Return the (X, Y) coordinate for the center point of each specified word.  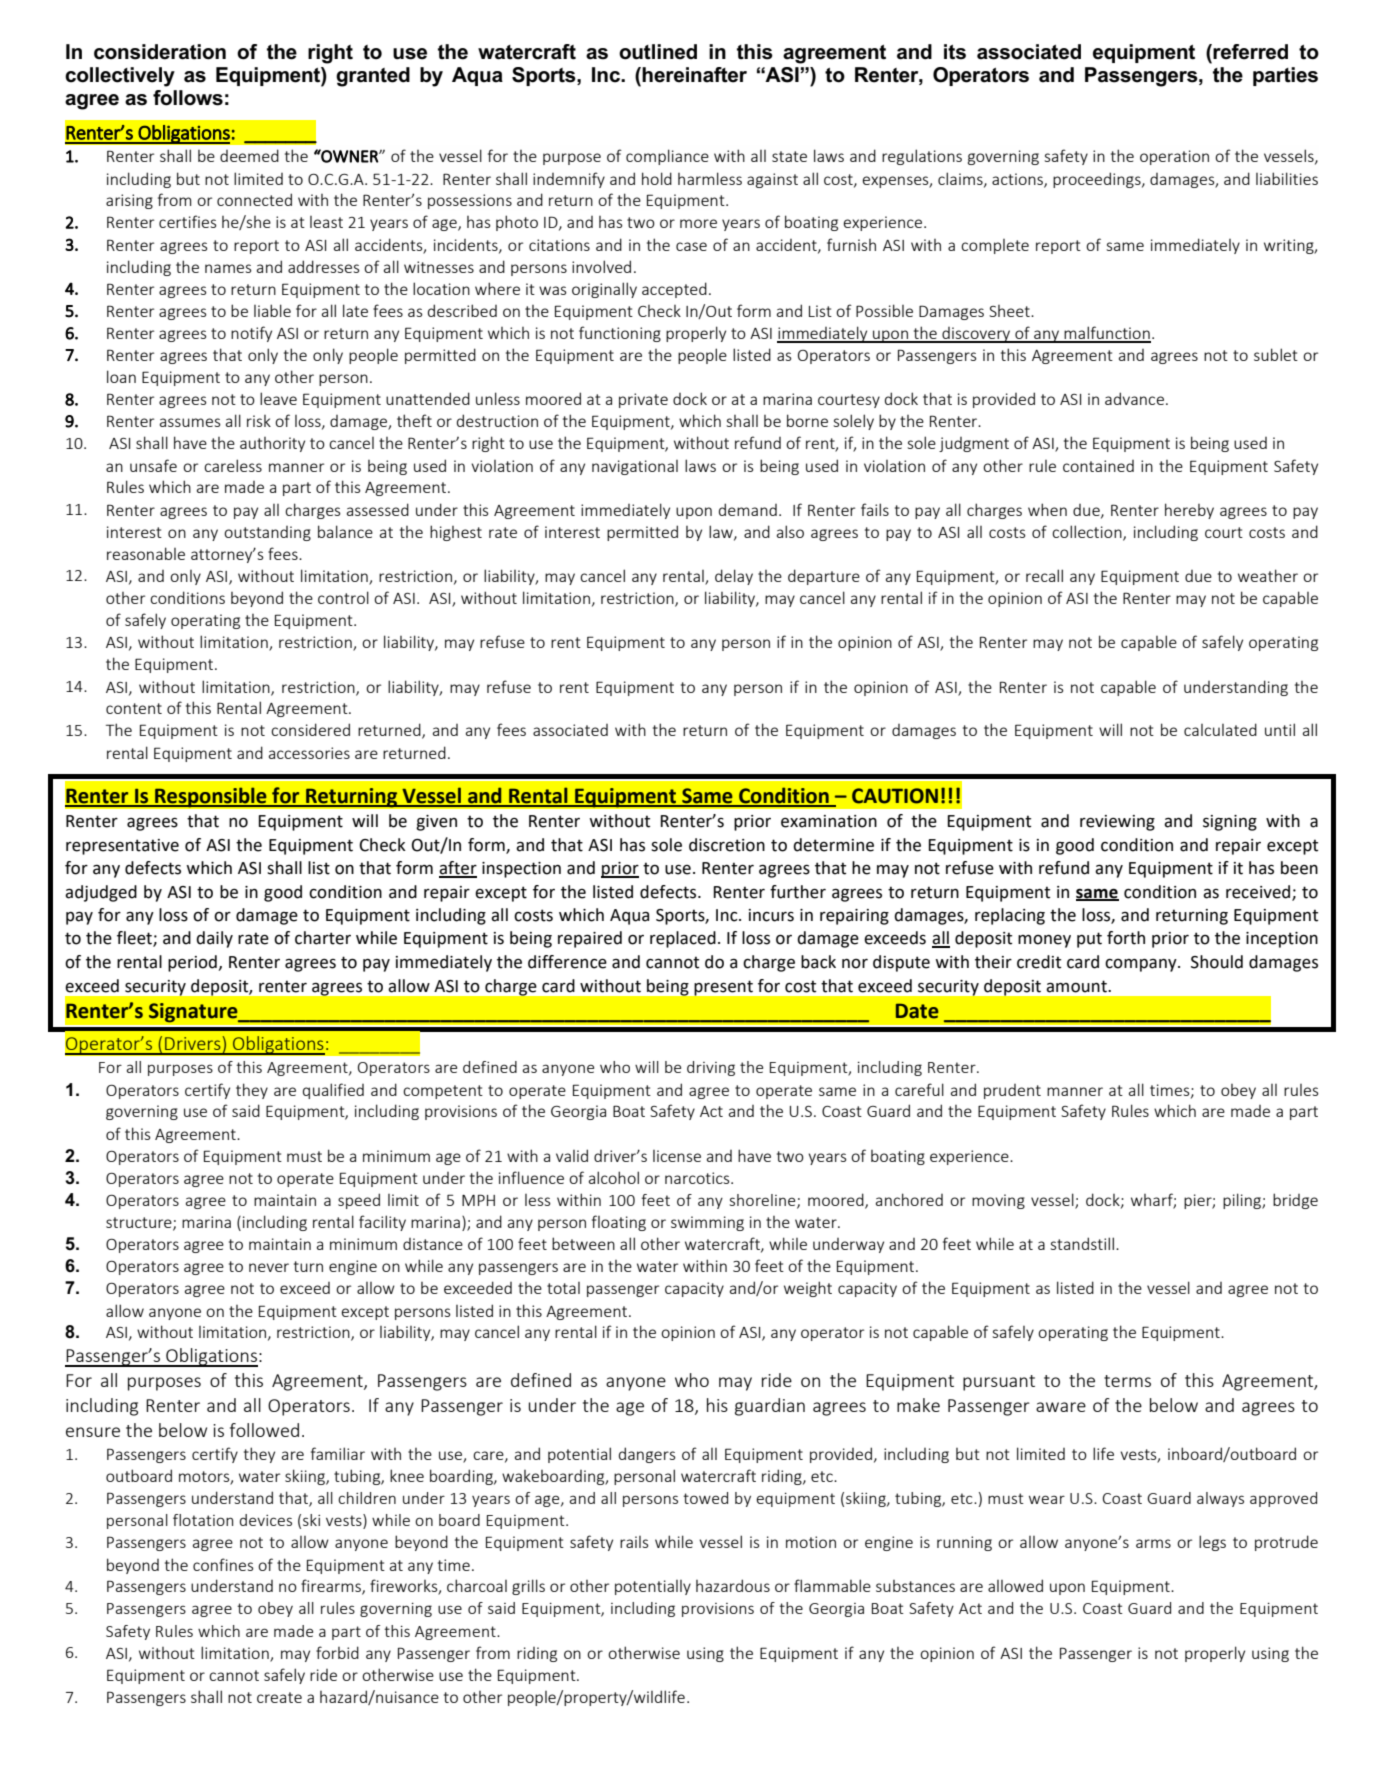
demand (748, 509)
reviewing (1117, 823)
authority (272, 444)
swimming (707, 1223)
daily (214, 939)
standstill (1082, 1243)
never (269, 1267)
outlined (658, 52)
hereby (1189, 511)
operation (1174, 157)
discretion (727, 845)
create (279, 1697)
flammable (832, 1585)
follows (188, 98)
